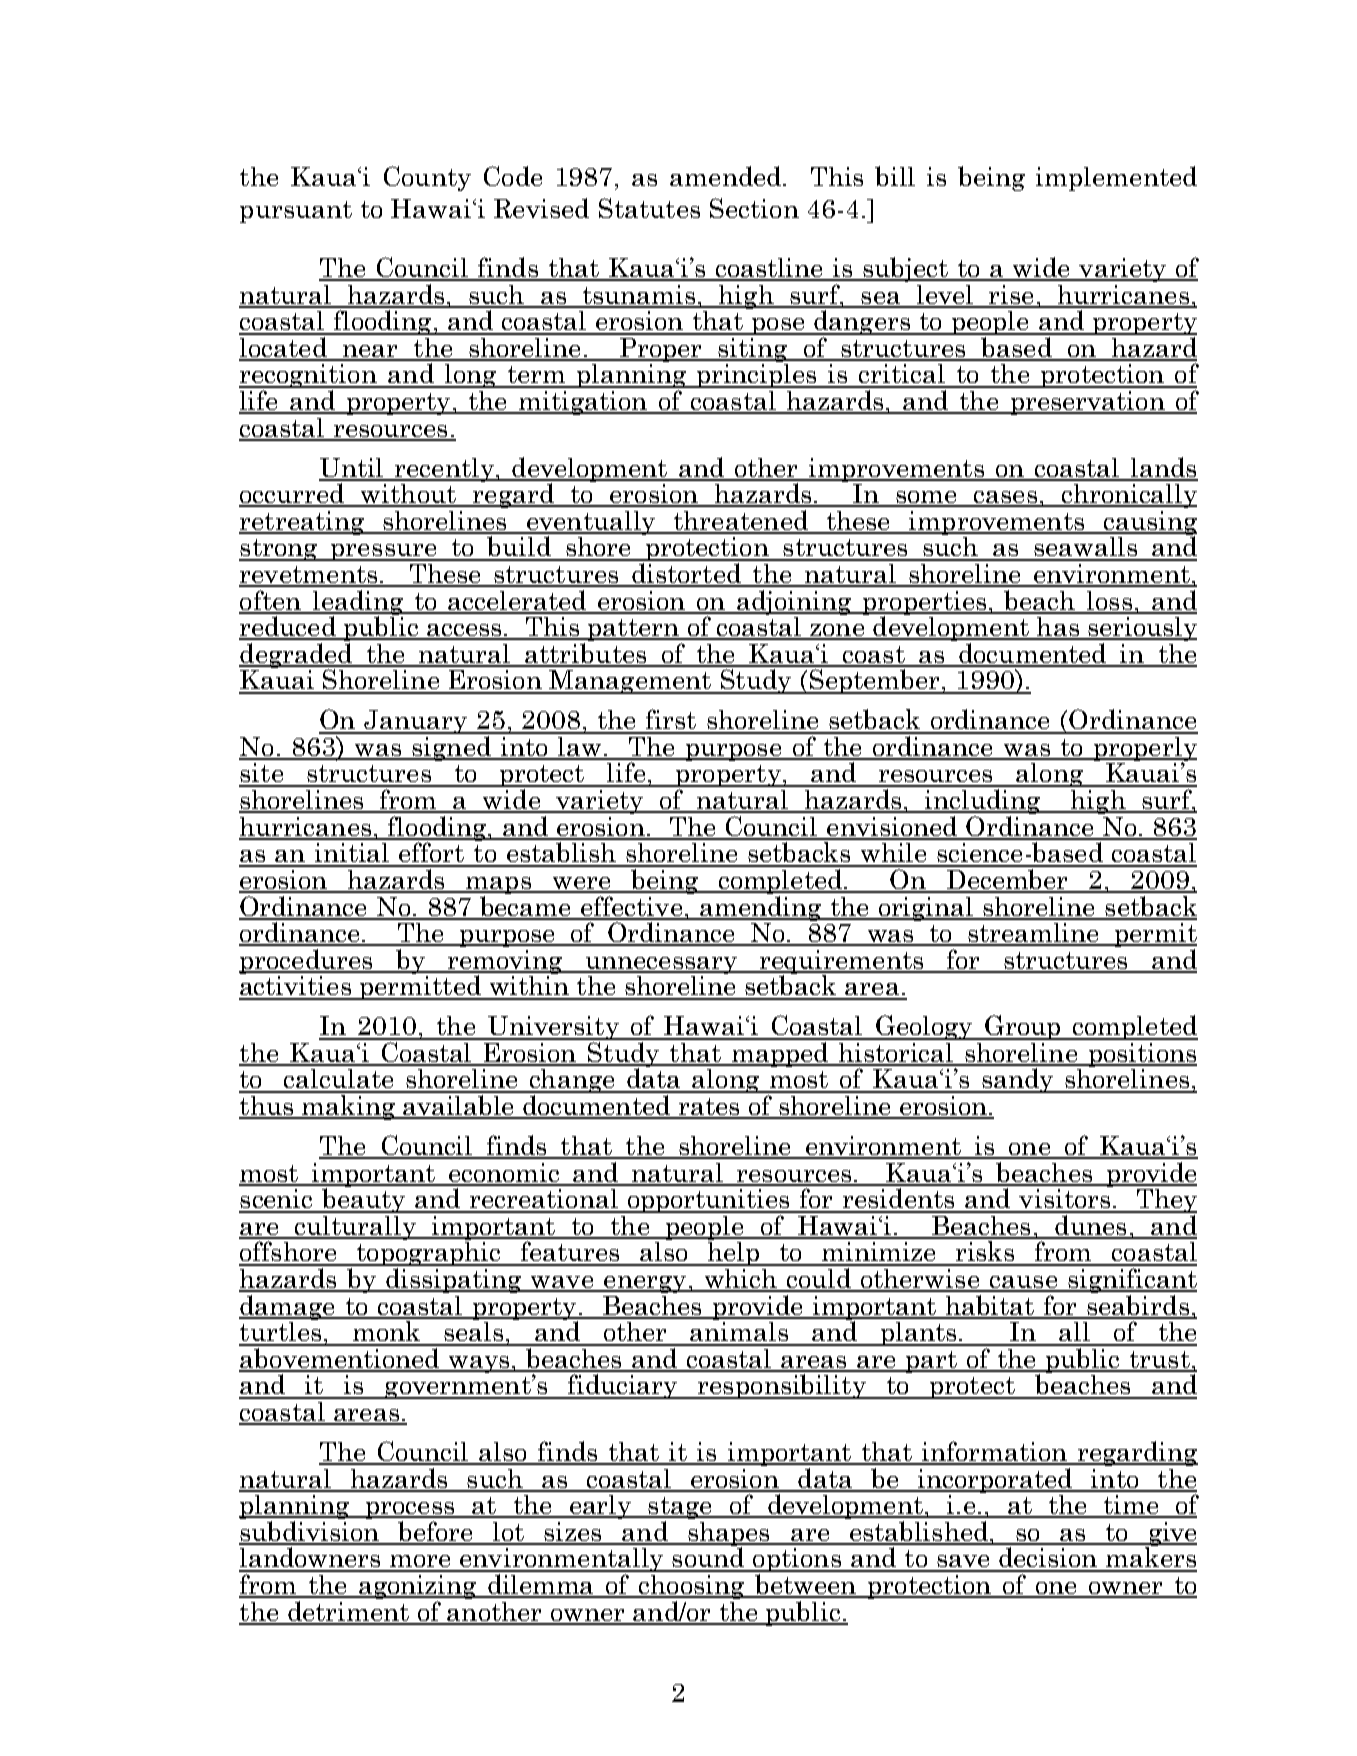 This document has height=1756, width=1357. Describe the element at coordinates (1116, 178) in the document. I see `implemented` at that location.
